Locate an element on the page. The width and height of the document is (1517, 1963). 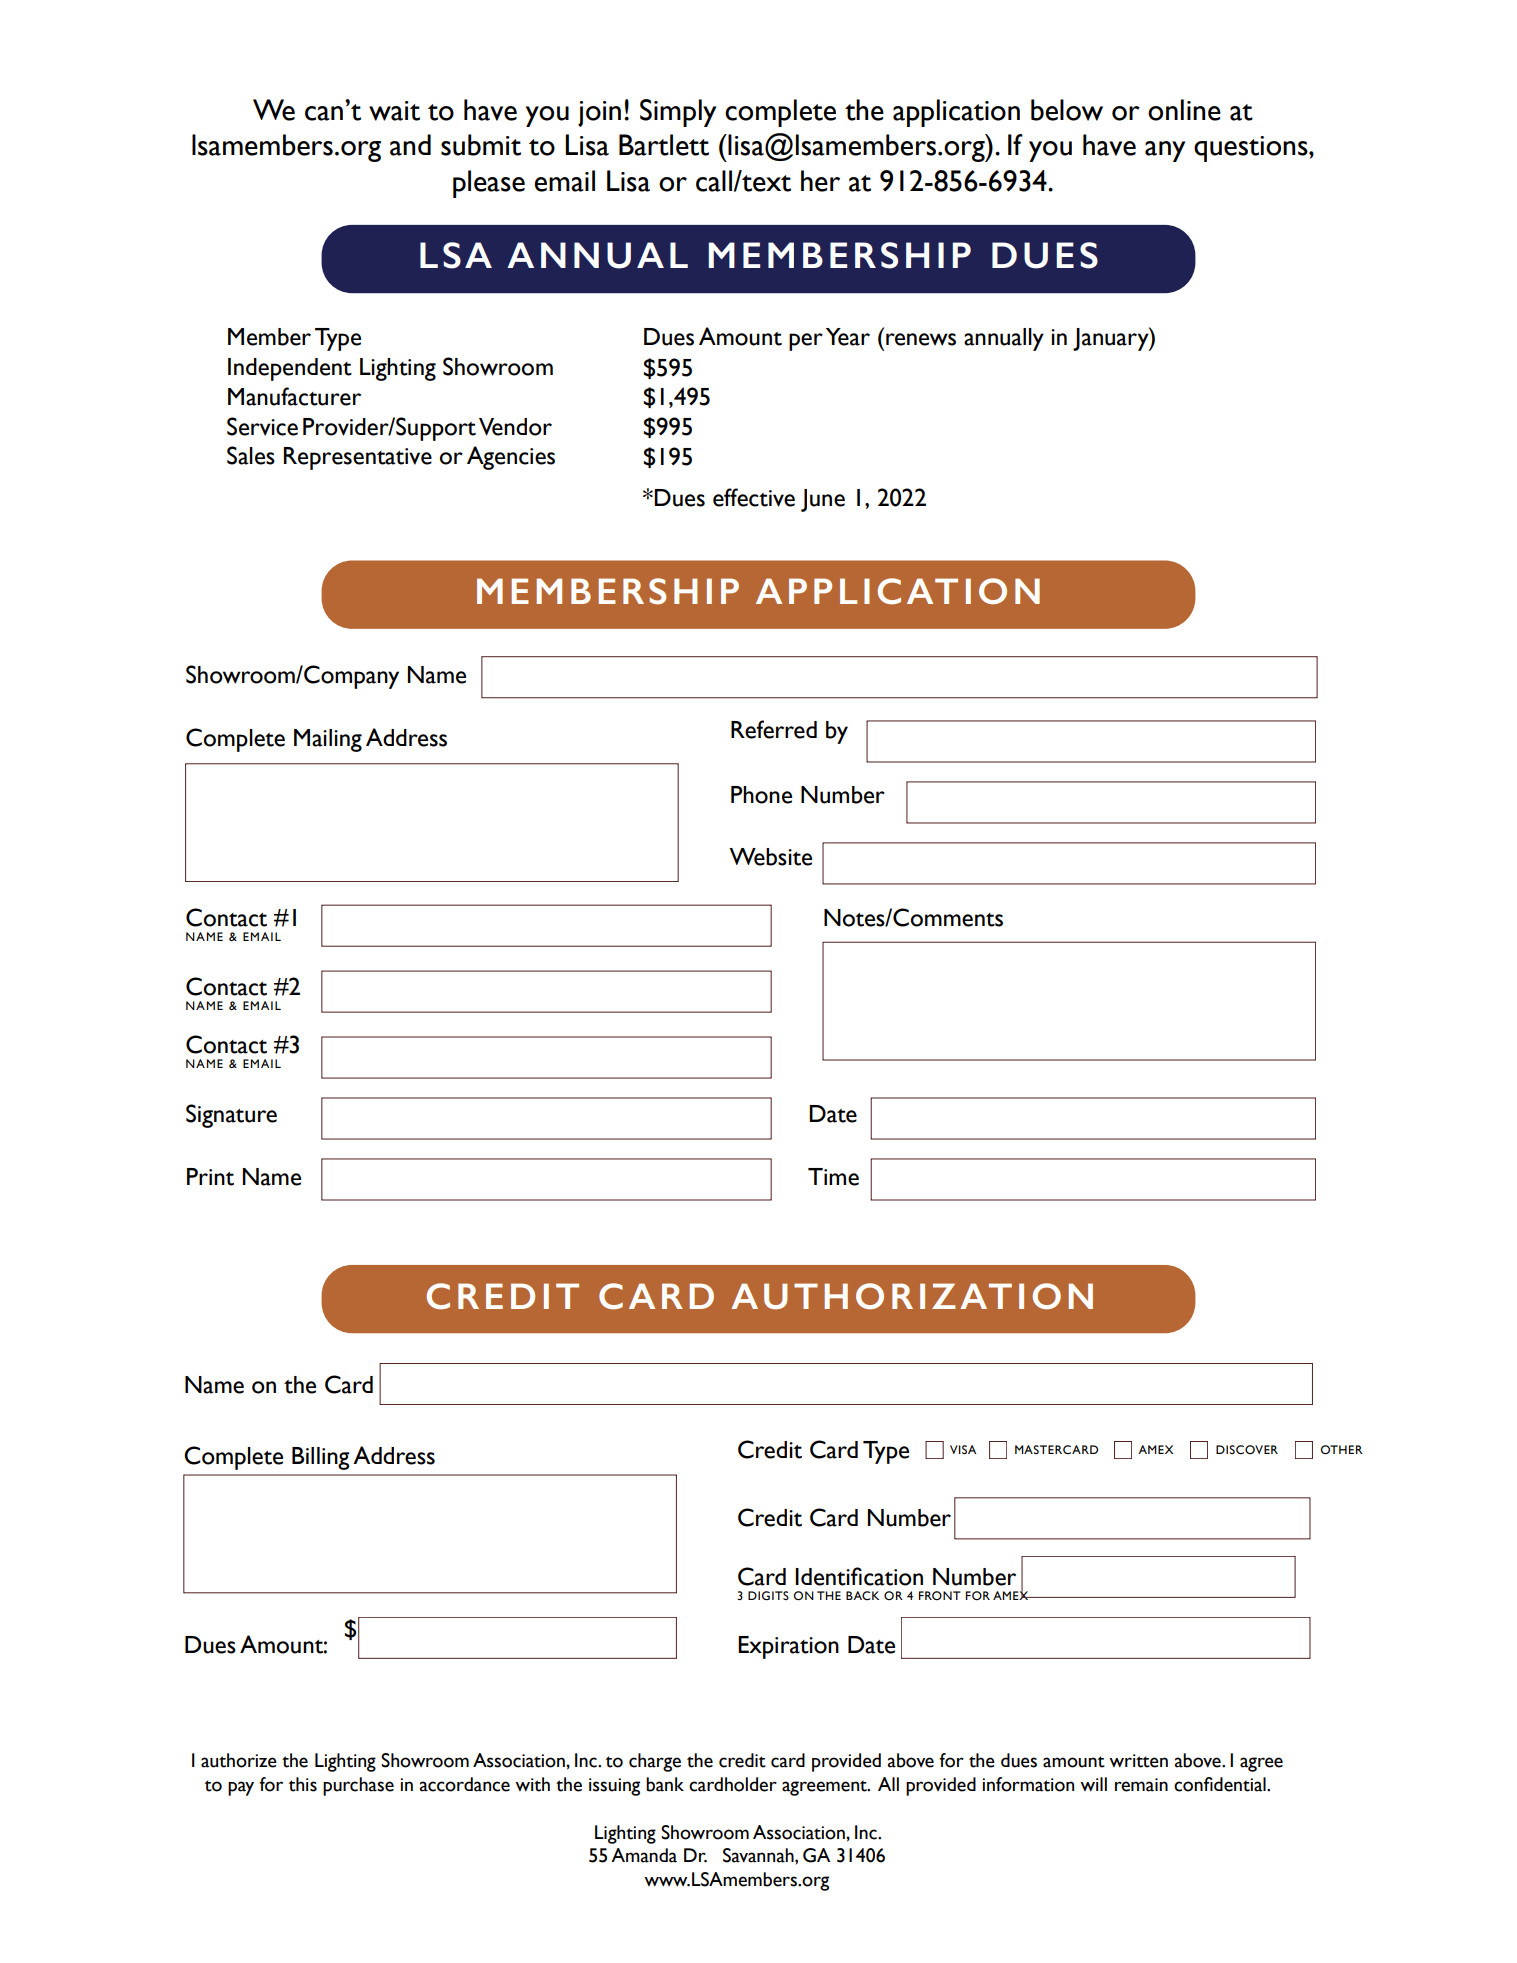
purchase is located at coordinates (358, 1786).
